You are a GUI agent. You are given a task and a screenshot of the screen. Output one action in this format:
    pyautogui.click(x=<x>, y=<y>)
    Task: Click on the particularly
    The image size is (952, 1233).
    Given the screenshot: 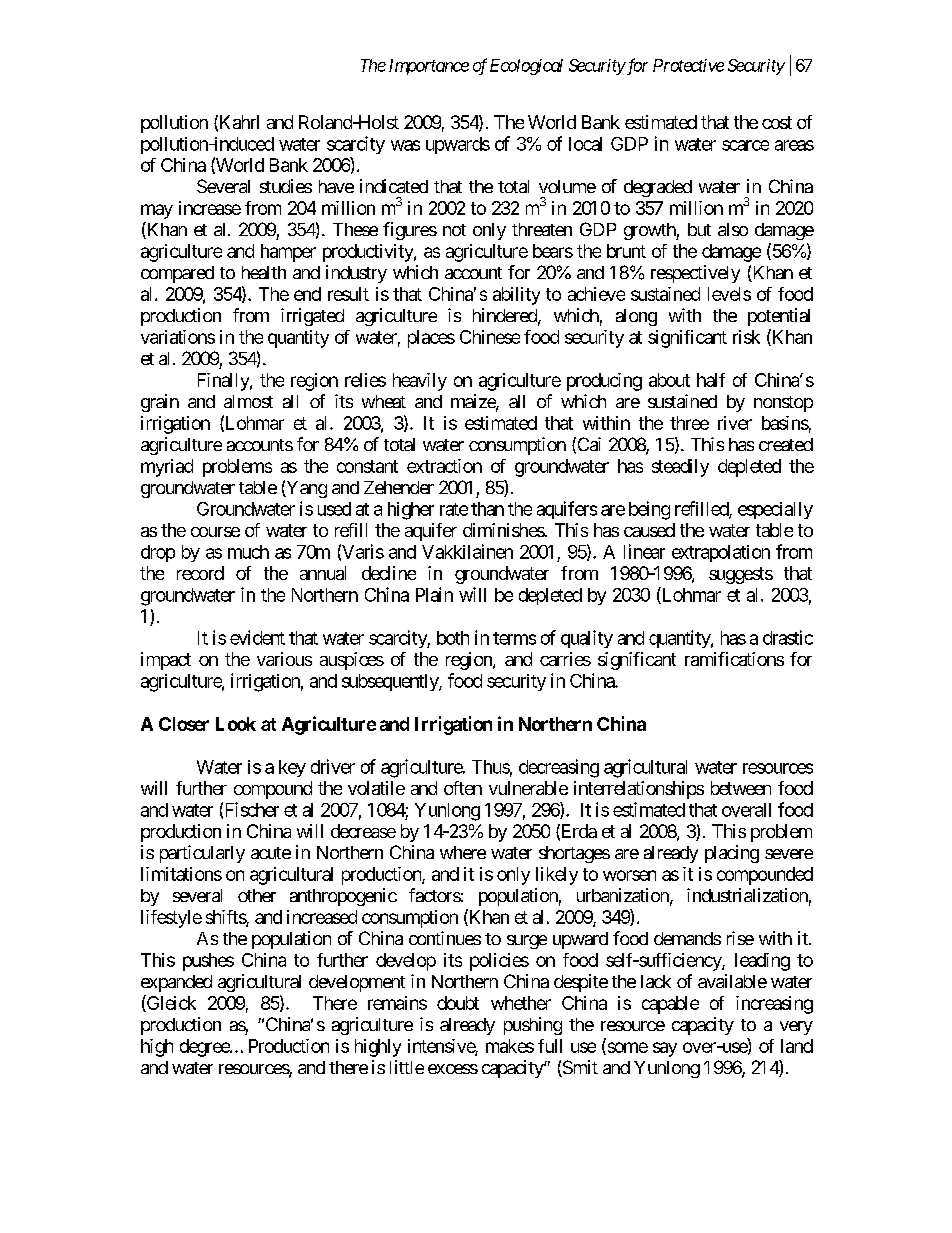 What is the action you would take?
    pyautogui.click(x=202, y=854)
